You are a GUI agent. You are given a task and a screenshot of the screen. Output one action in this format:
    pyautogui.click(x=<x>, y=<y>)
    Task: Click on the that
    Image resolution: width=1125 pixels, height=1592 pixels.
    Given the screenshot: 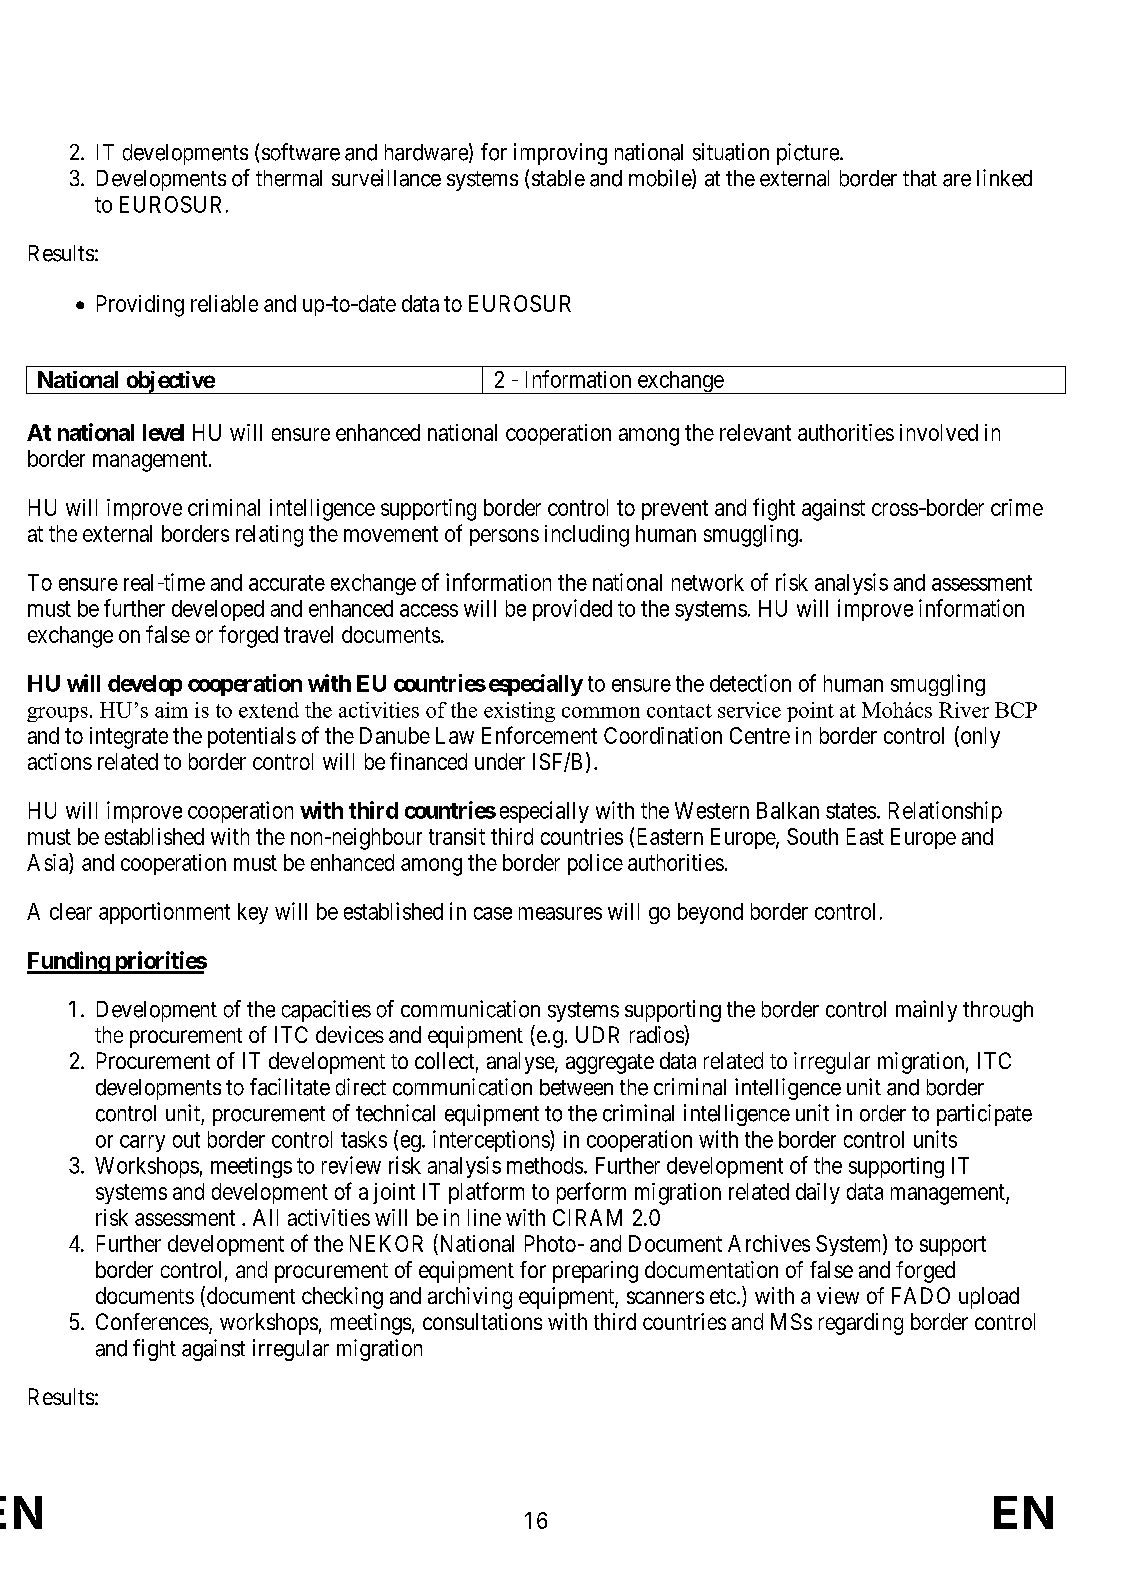 What is the action you would take?
    pyautogui.click(x=920, y=178)
